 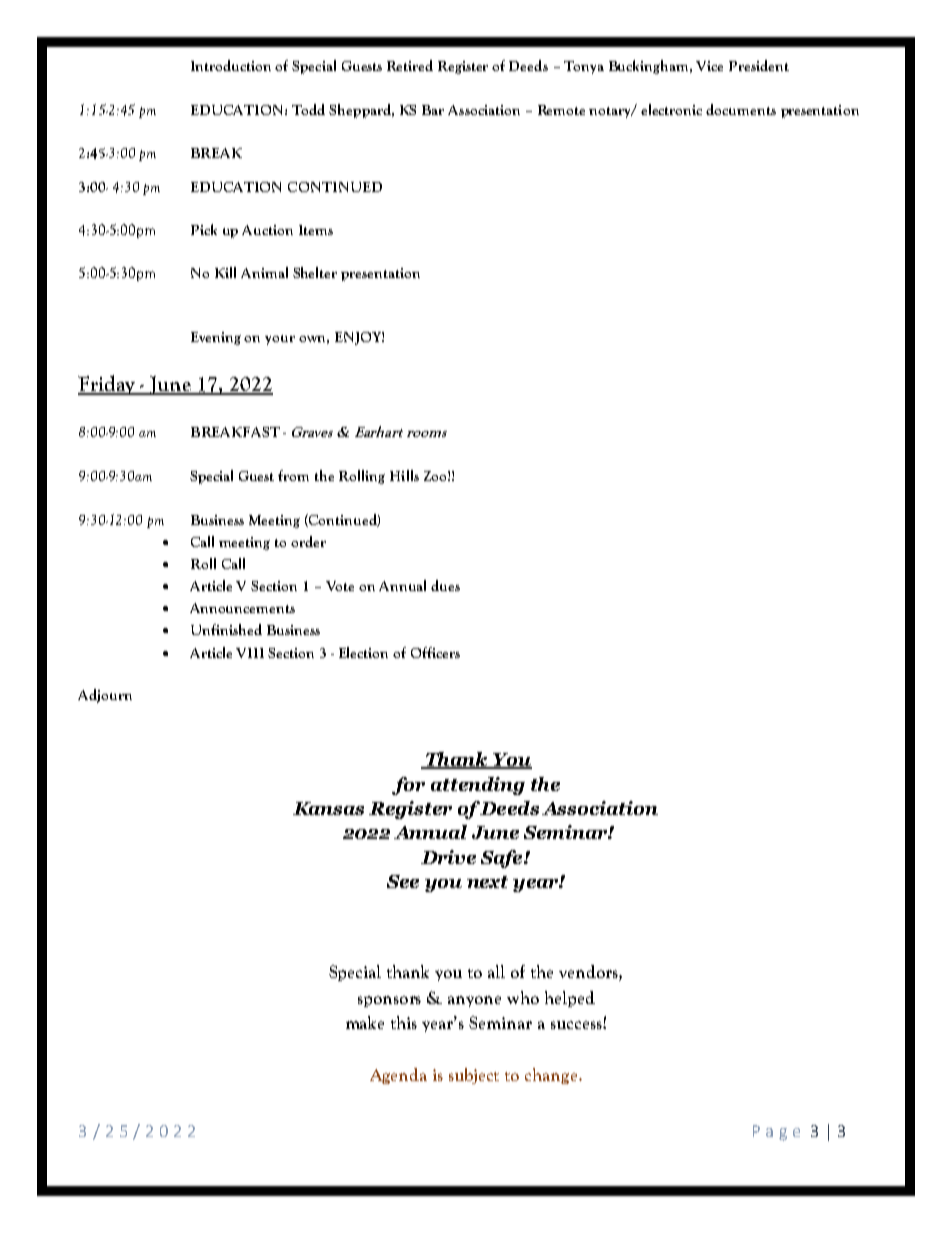 I want to click on Introduction, so click(x=231, y=65).
